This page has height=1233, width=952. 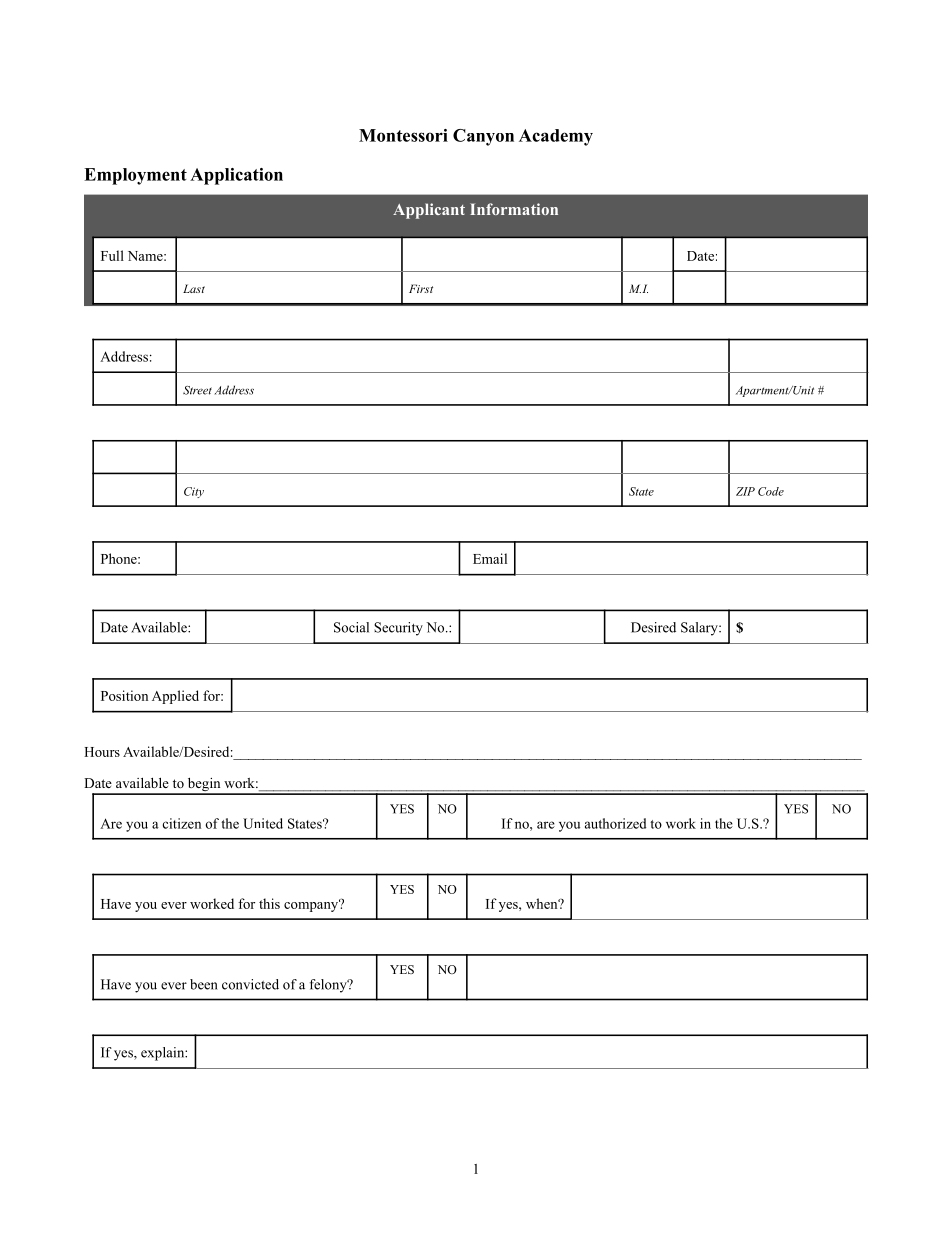 What do you see at coordinates (403, 135) in the page?
I see `Montessori` at bounding box center [403, 135].
